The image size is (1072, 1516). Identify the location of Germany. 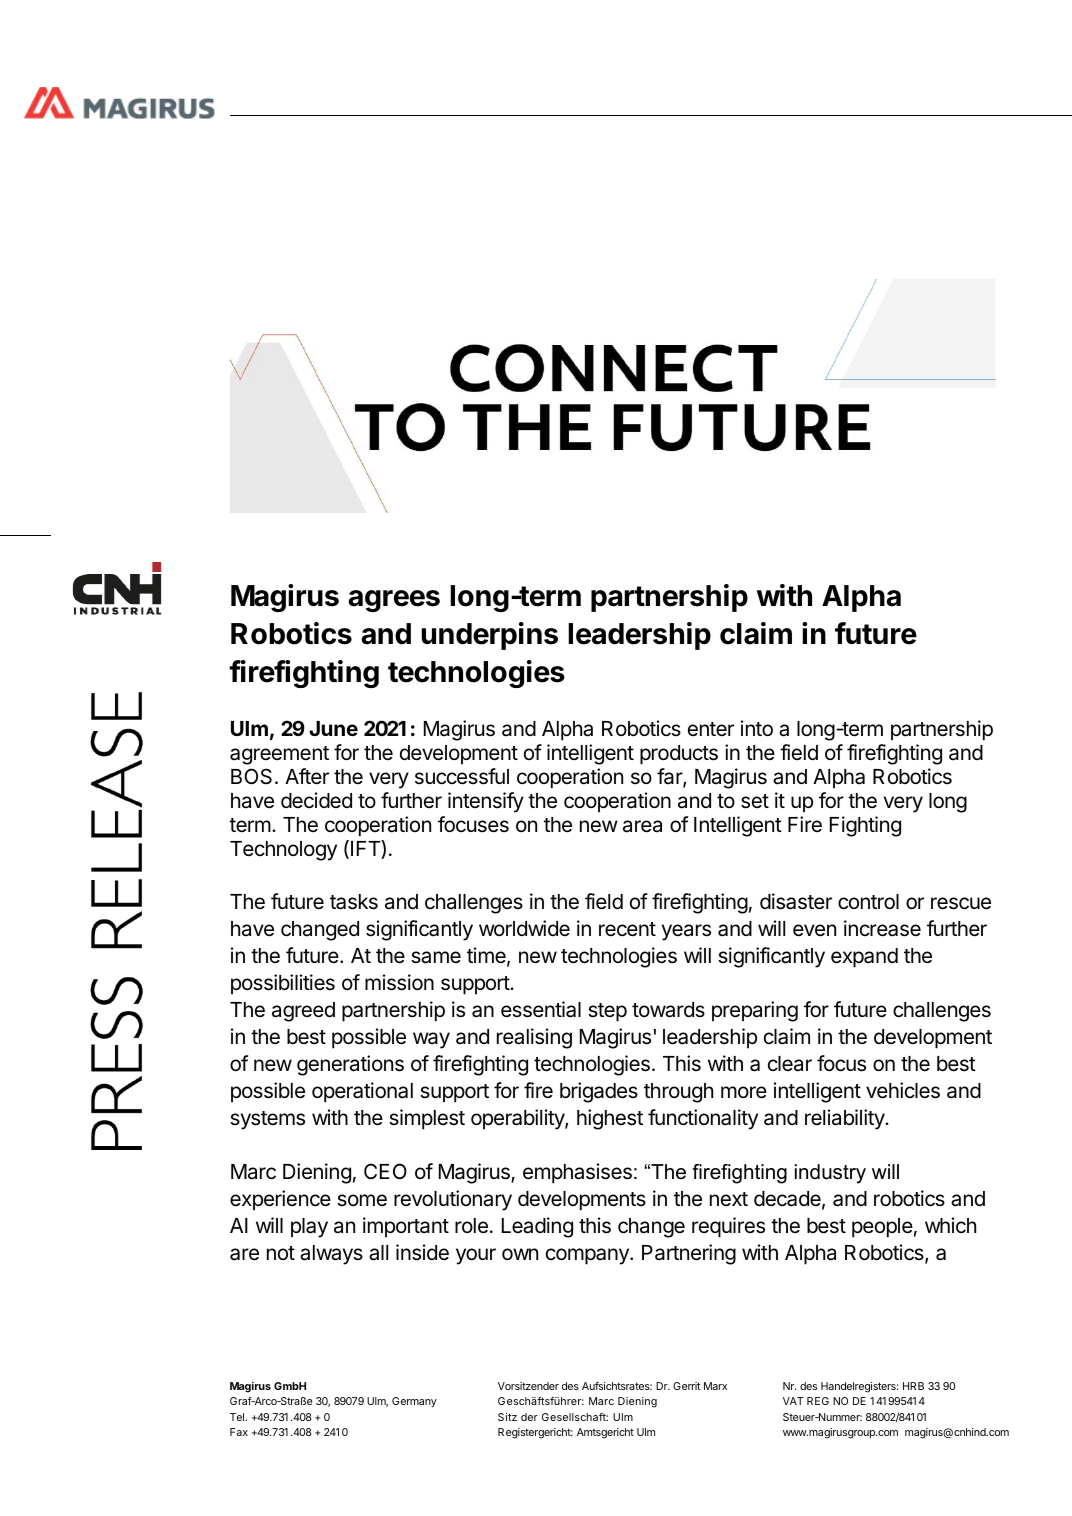
(414, 1402).
